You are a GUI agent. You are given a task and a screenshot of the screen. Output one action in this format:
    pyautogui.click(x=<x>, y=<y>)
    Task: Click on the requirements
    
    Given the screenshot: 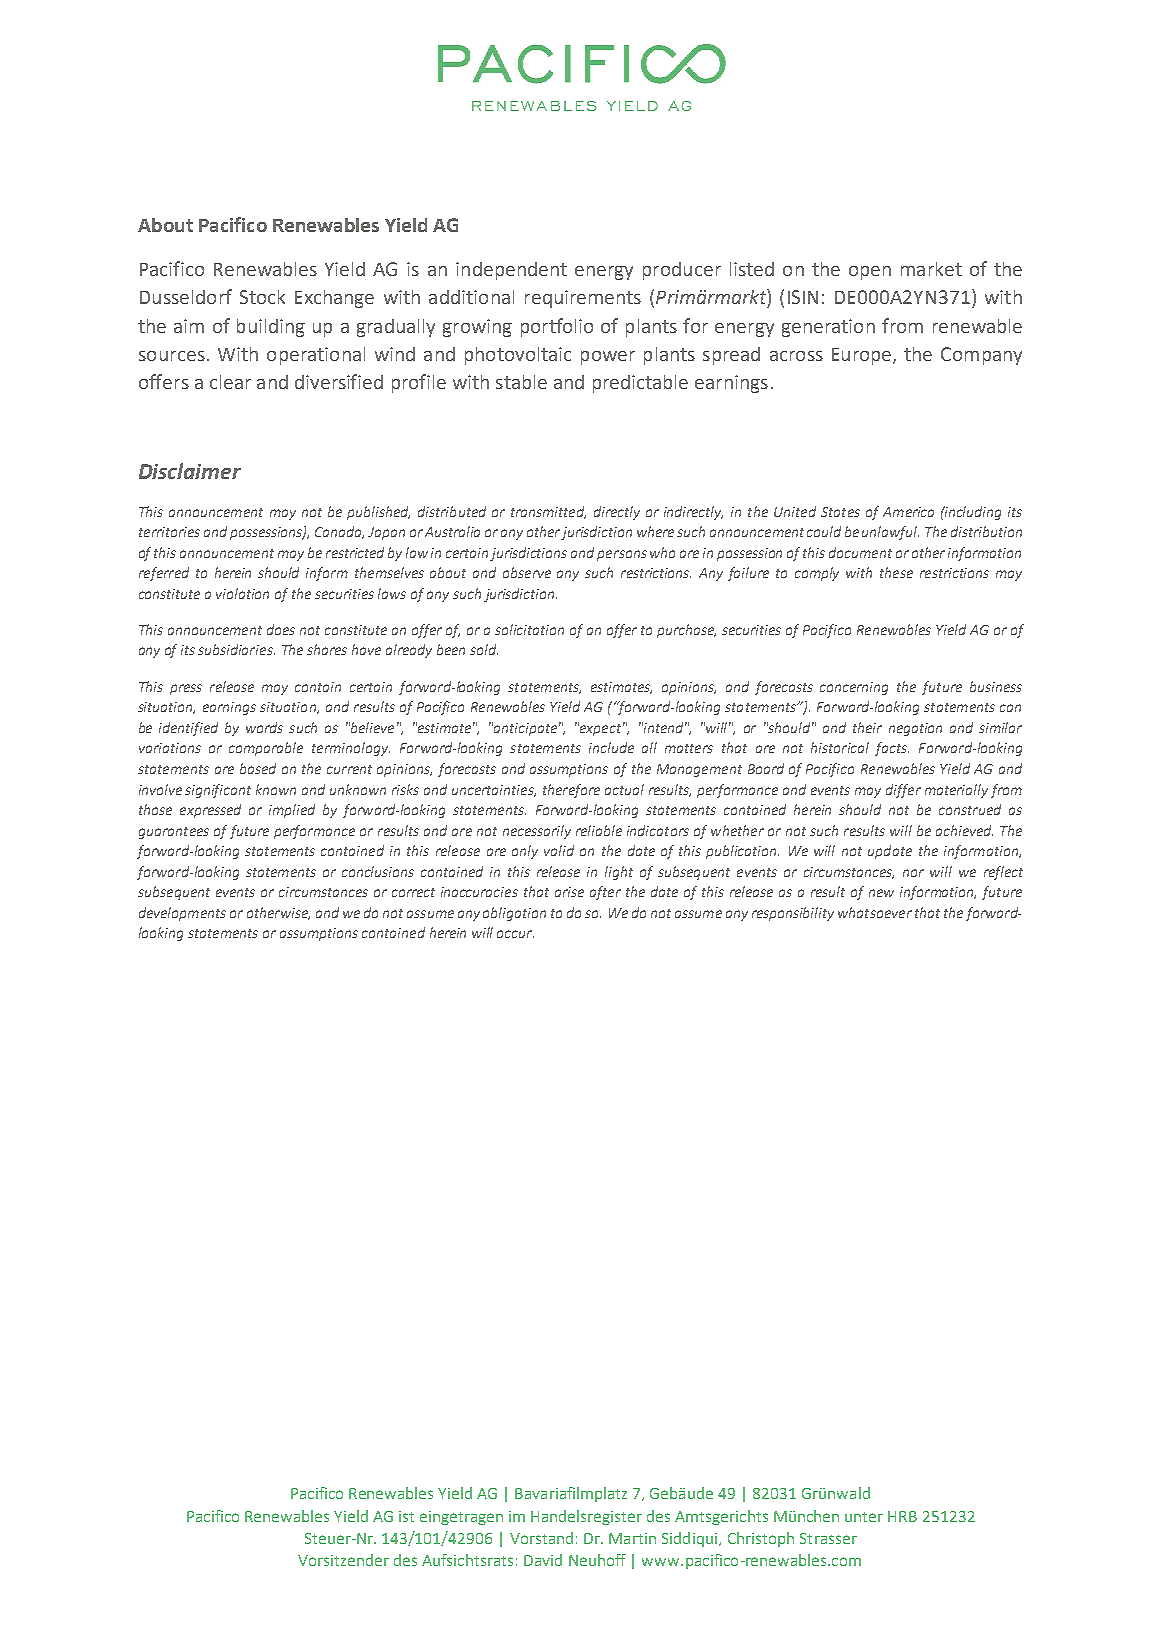 What is the action you would take?
    pyautogui.click(x=583, y=299)
